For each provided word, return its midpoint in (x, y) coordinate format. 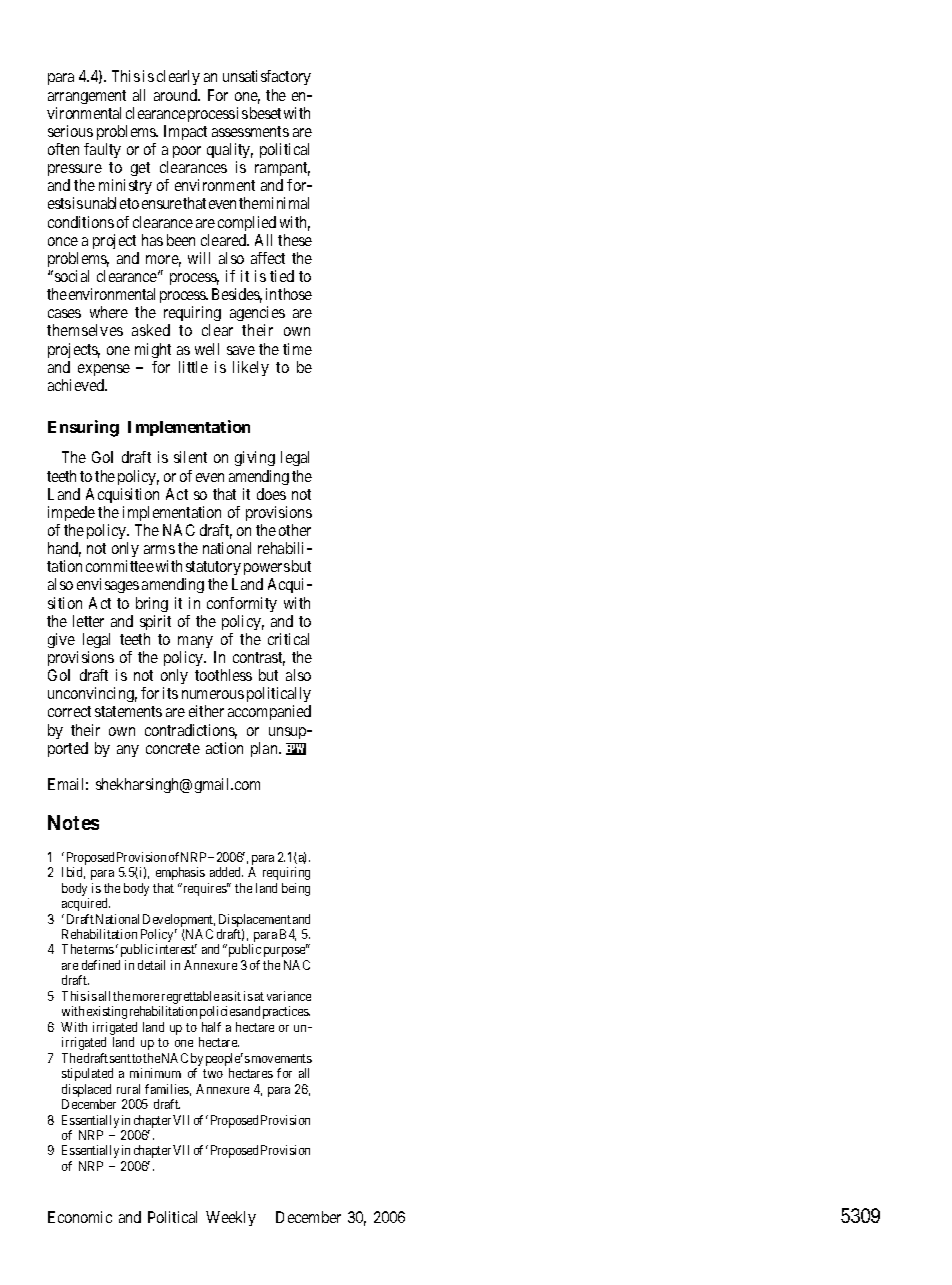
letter (88, 621)
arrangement (87, 97)
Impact (185, 132)
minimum (155, 1073)
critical (288, 639)
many (195, 642)
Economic (80, 1217)
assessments (250, 131)
